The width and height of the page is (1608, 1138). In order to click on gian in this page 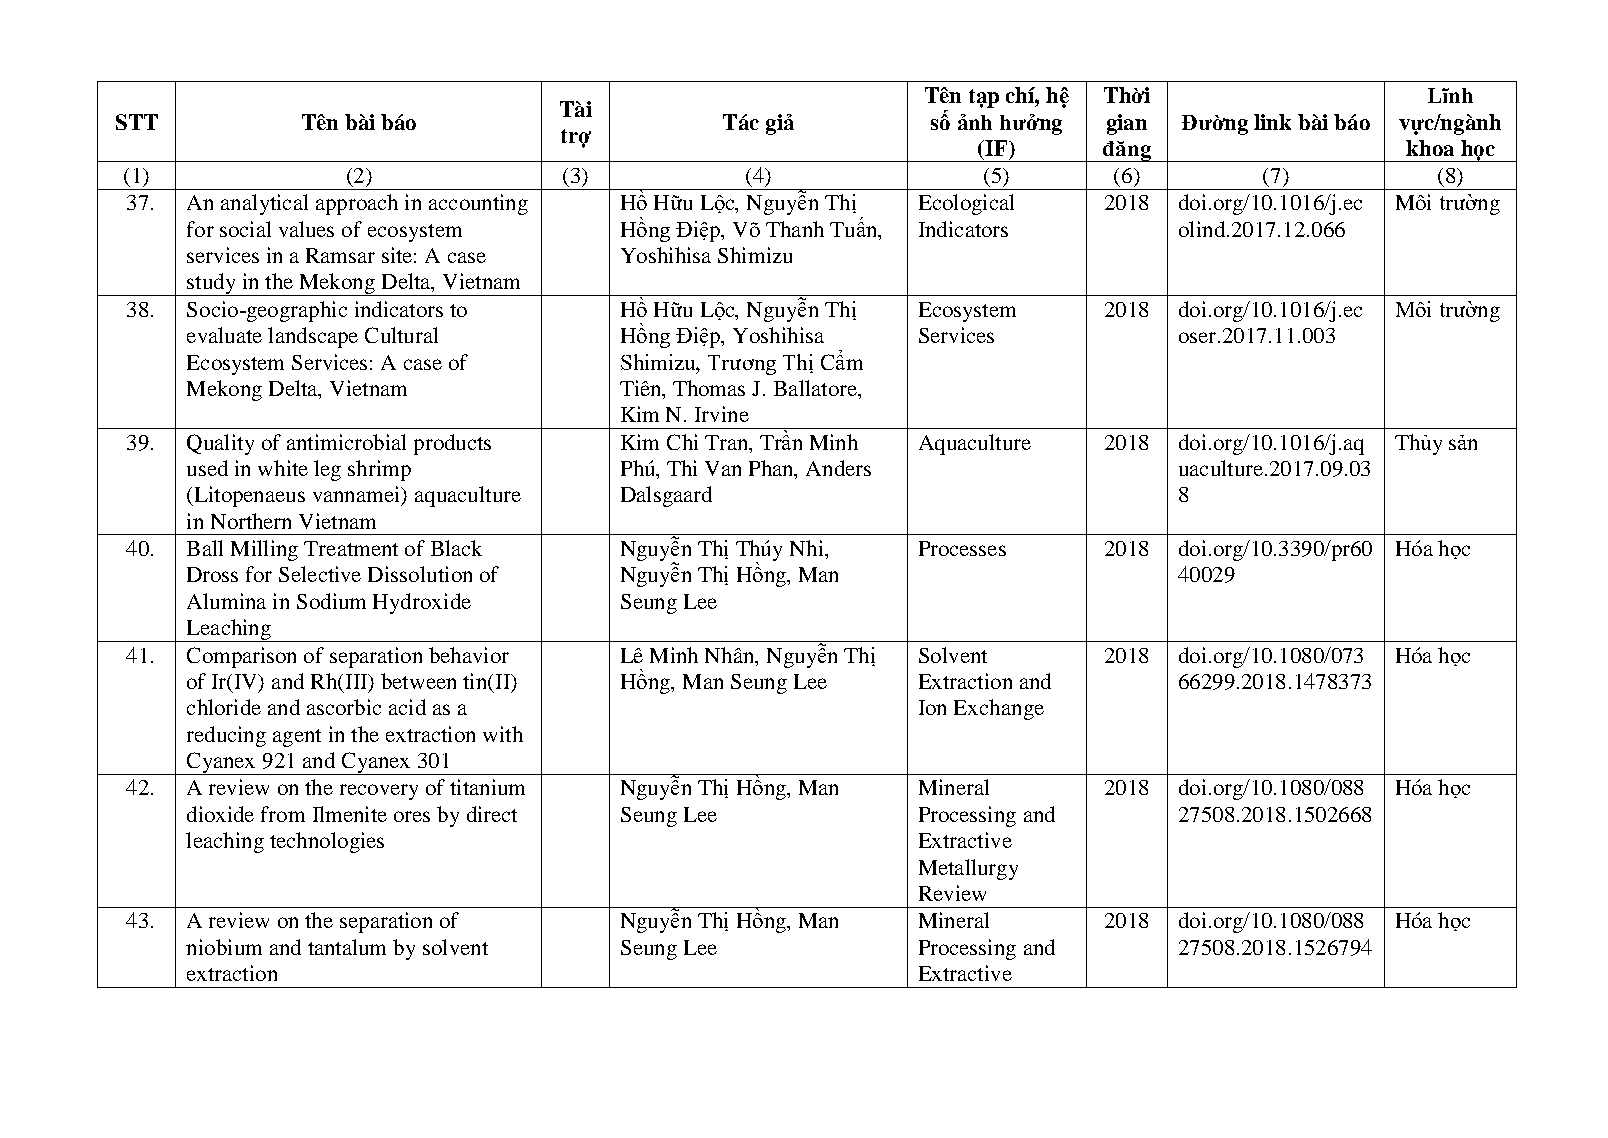, I will do `click(1127, 124)`.
